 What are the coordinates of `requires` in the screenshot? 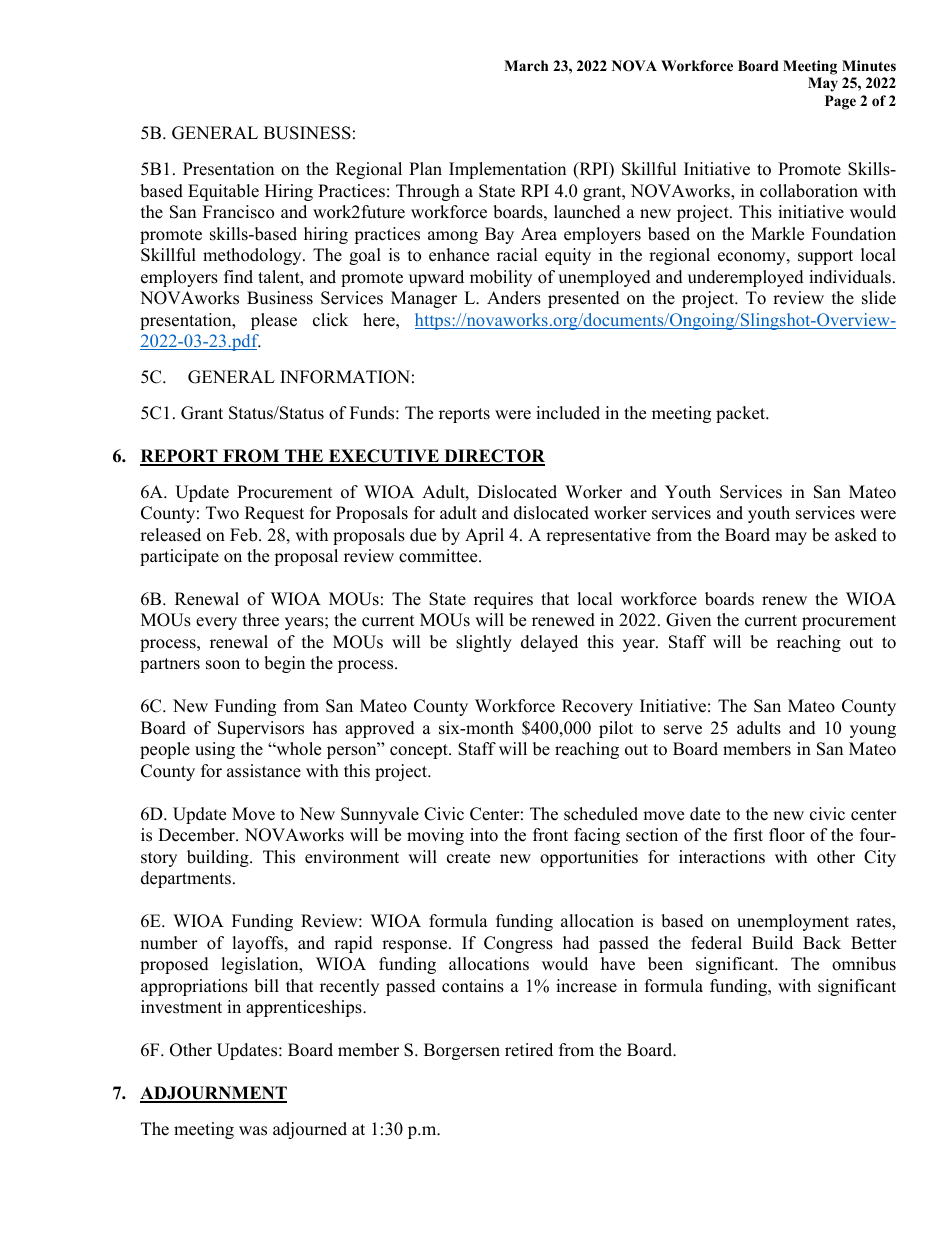 It's located at (503, 600).
